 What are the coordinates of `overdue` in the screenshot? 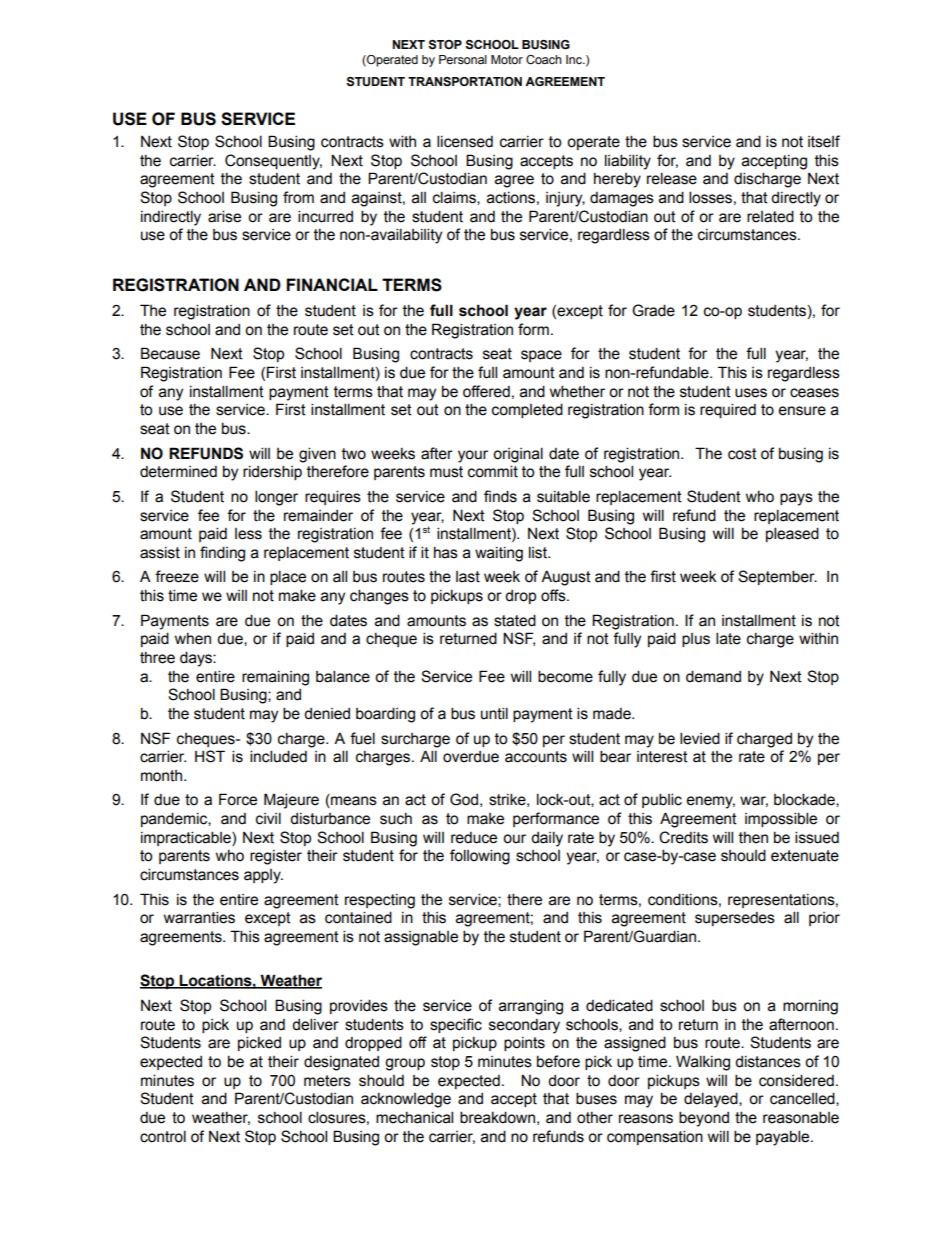 It's located at (471, 757).
